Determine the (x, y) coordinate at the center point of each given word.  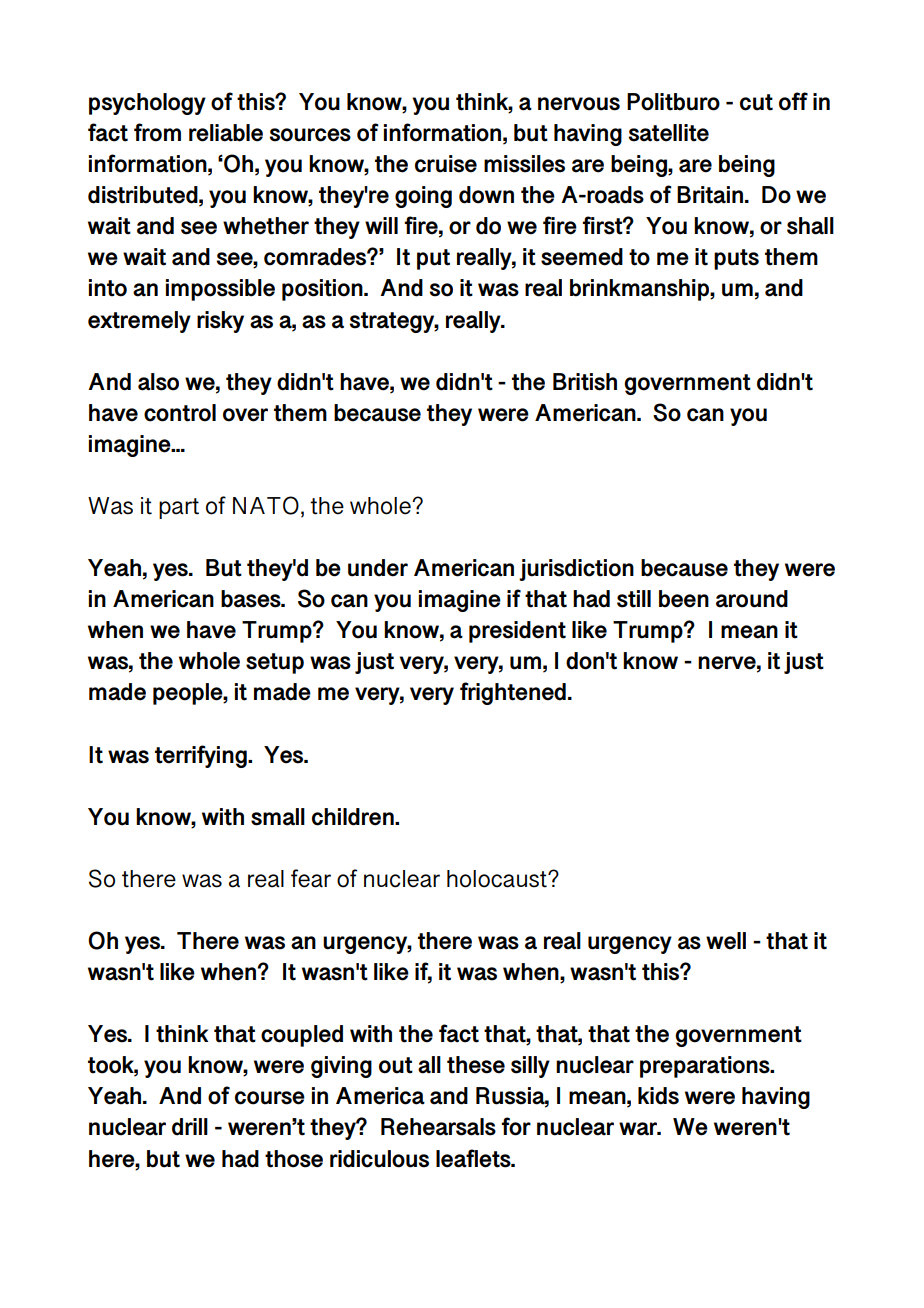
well (726, 941)
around (752, 599)
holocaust (498, 879)
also (158, 382)
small (278, 817)
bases (252, 599)
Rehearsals (438, 1127)
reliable (226, 133)
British (585, 382)
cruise (446, 164)
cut (756, 102)
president (517, 632)
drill (190, 1127)
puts (736, 259)
